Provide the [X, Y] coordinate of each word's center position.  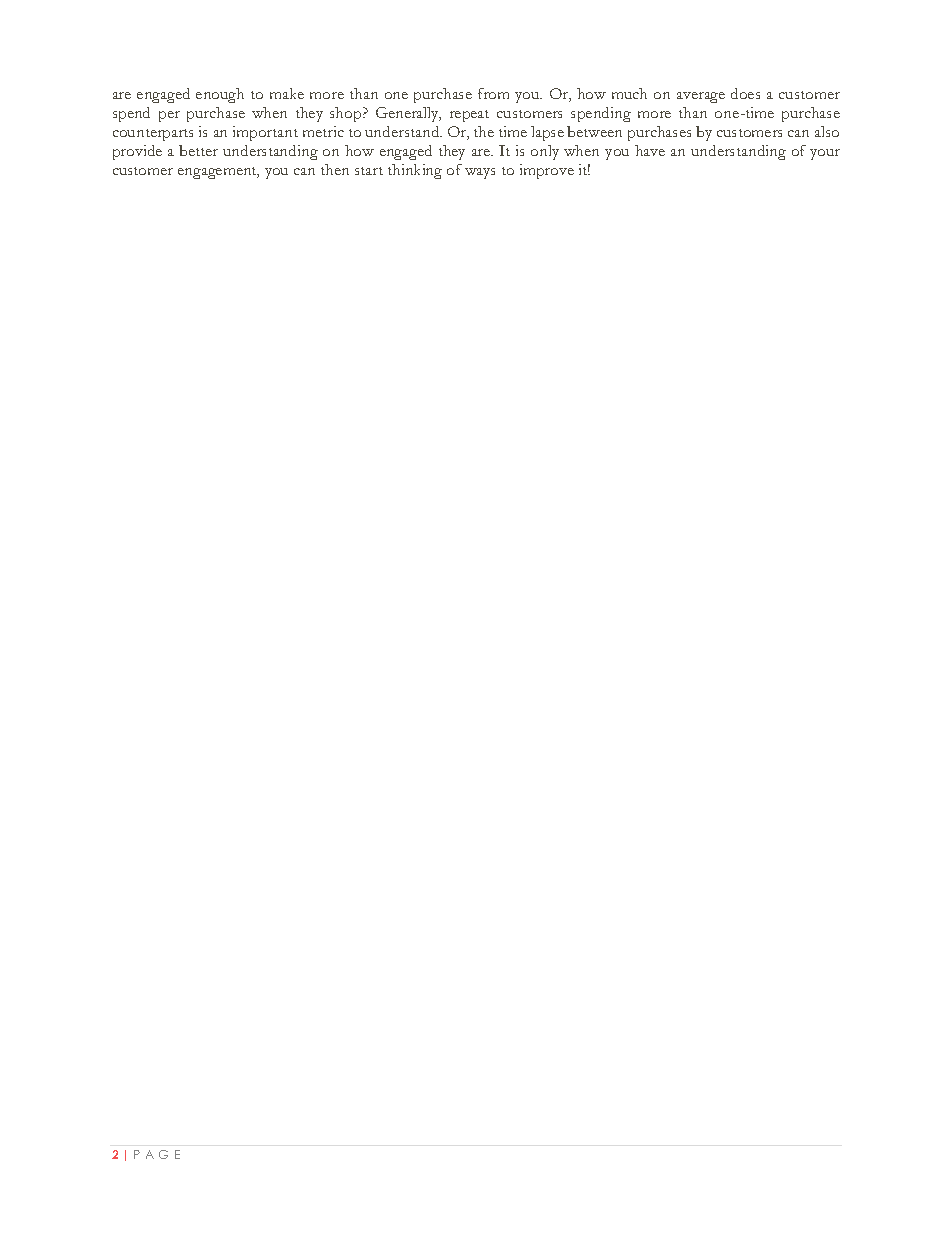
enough [220, 95]
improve [547, 171]
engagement [218, 173]
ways [480, 173]
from [493, 93]
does [745, 93]
